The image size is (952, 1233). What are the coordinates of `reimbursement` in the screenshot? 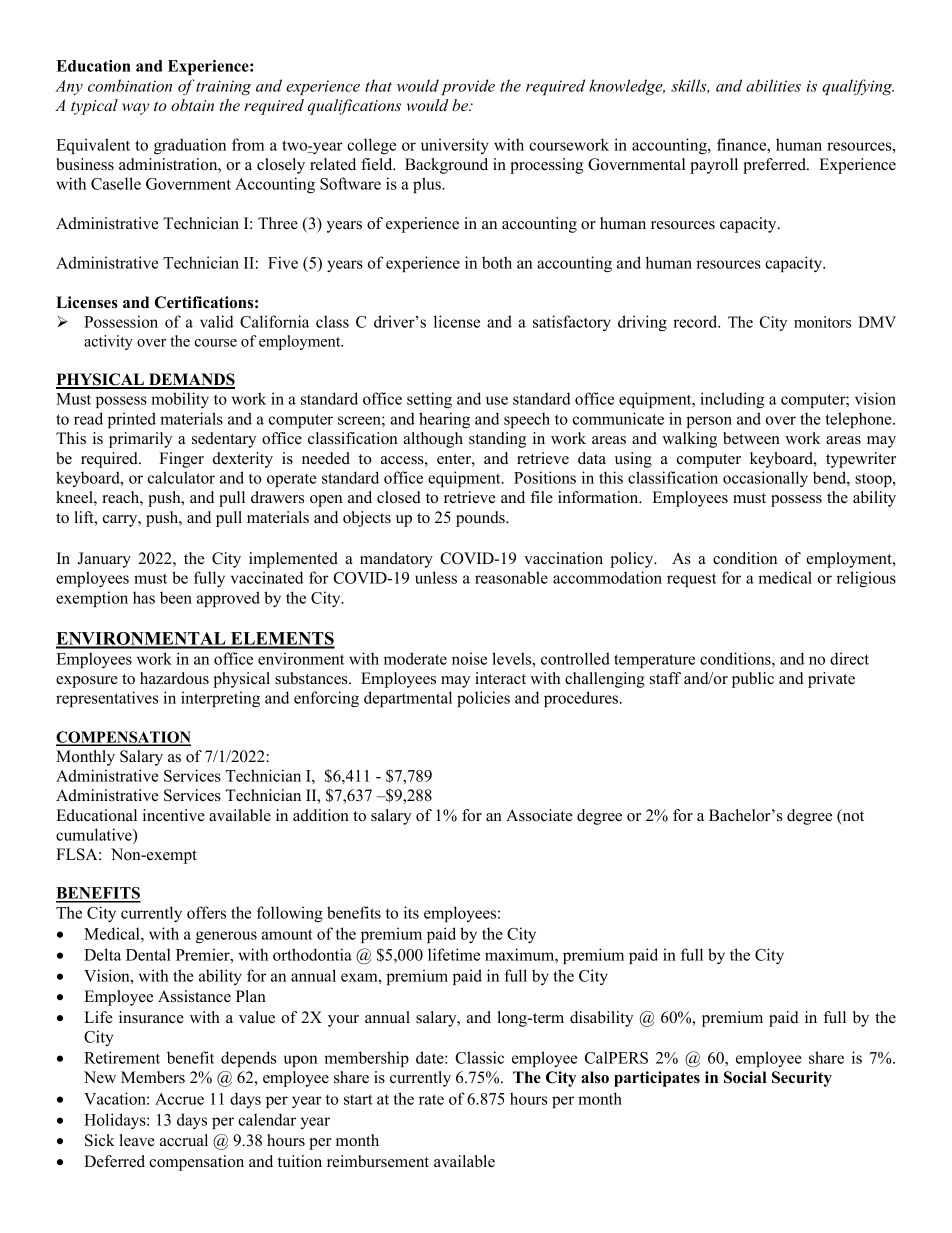 It's located at (378, 1161).
